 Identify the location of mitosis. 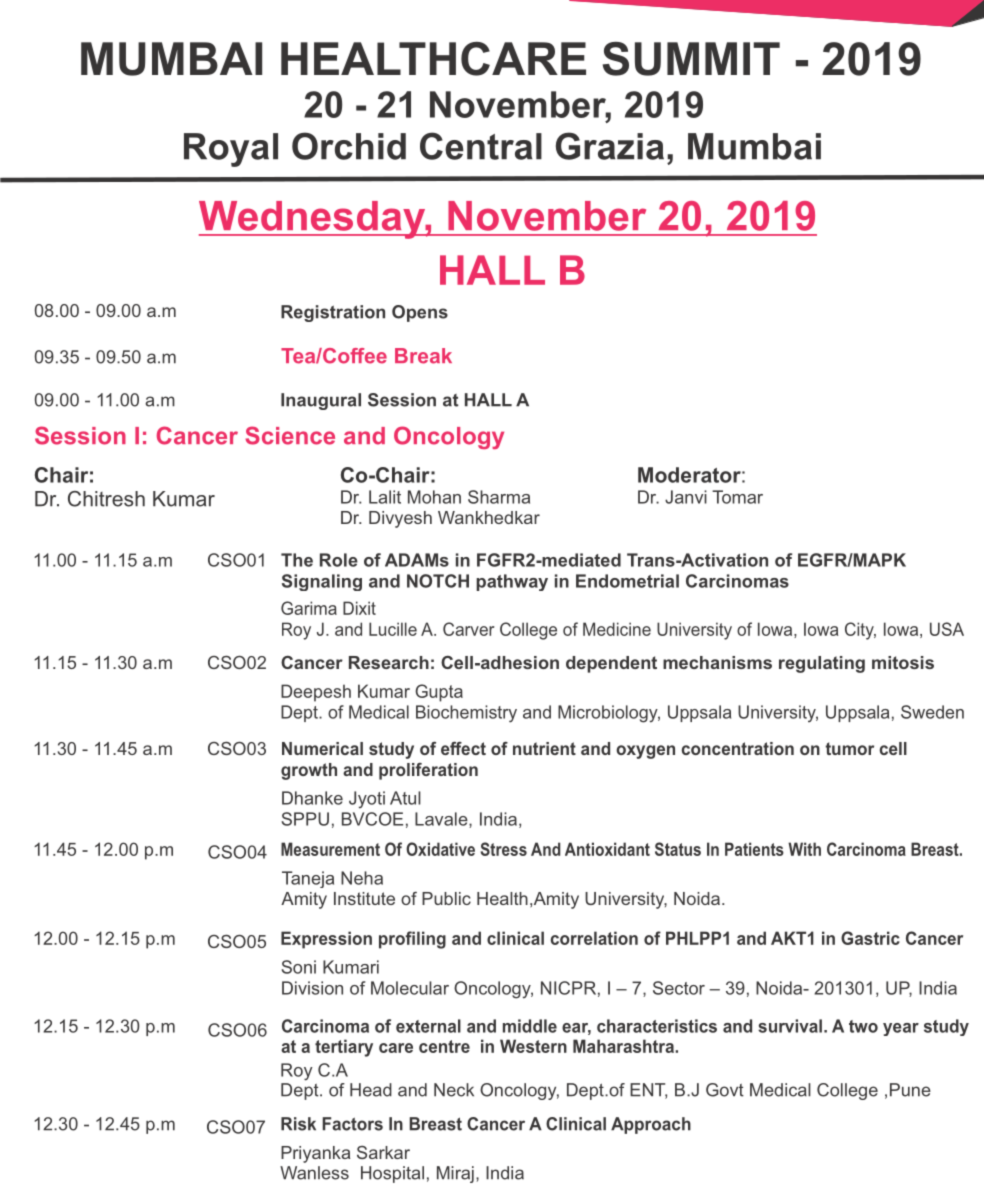
(903, 662).
